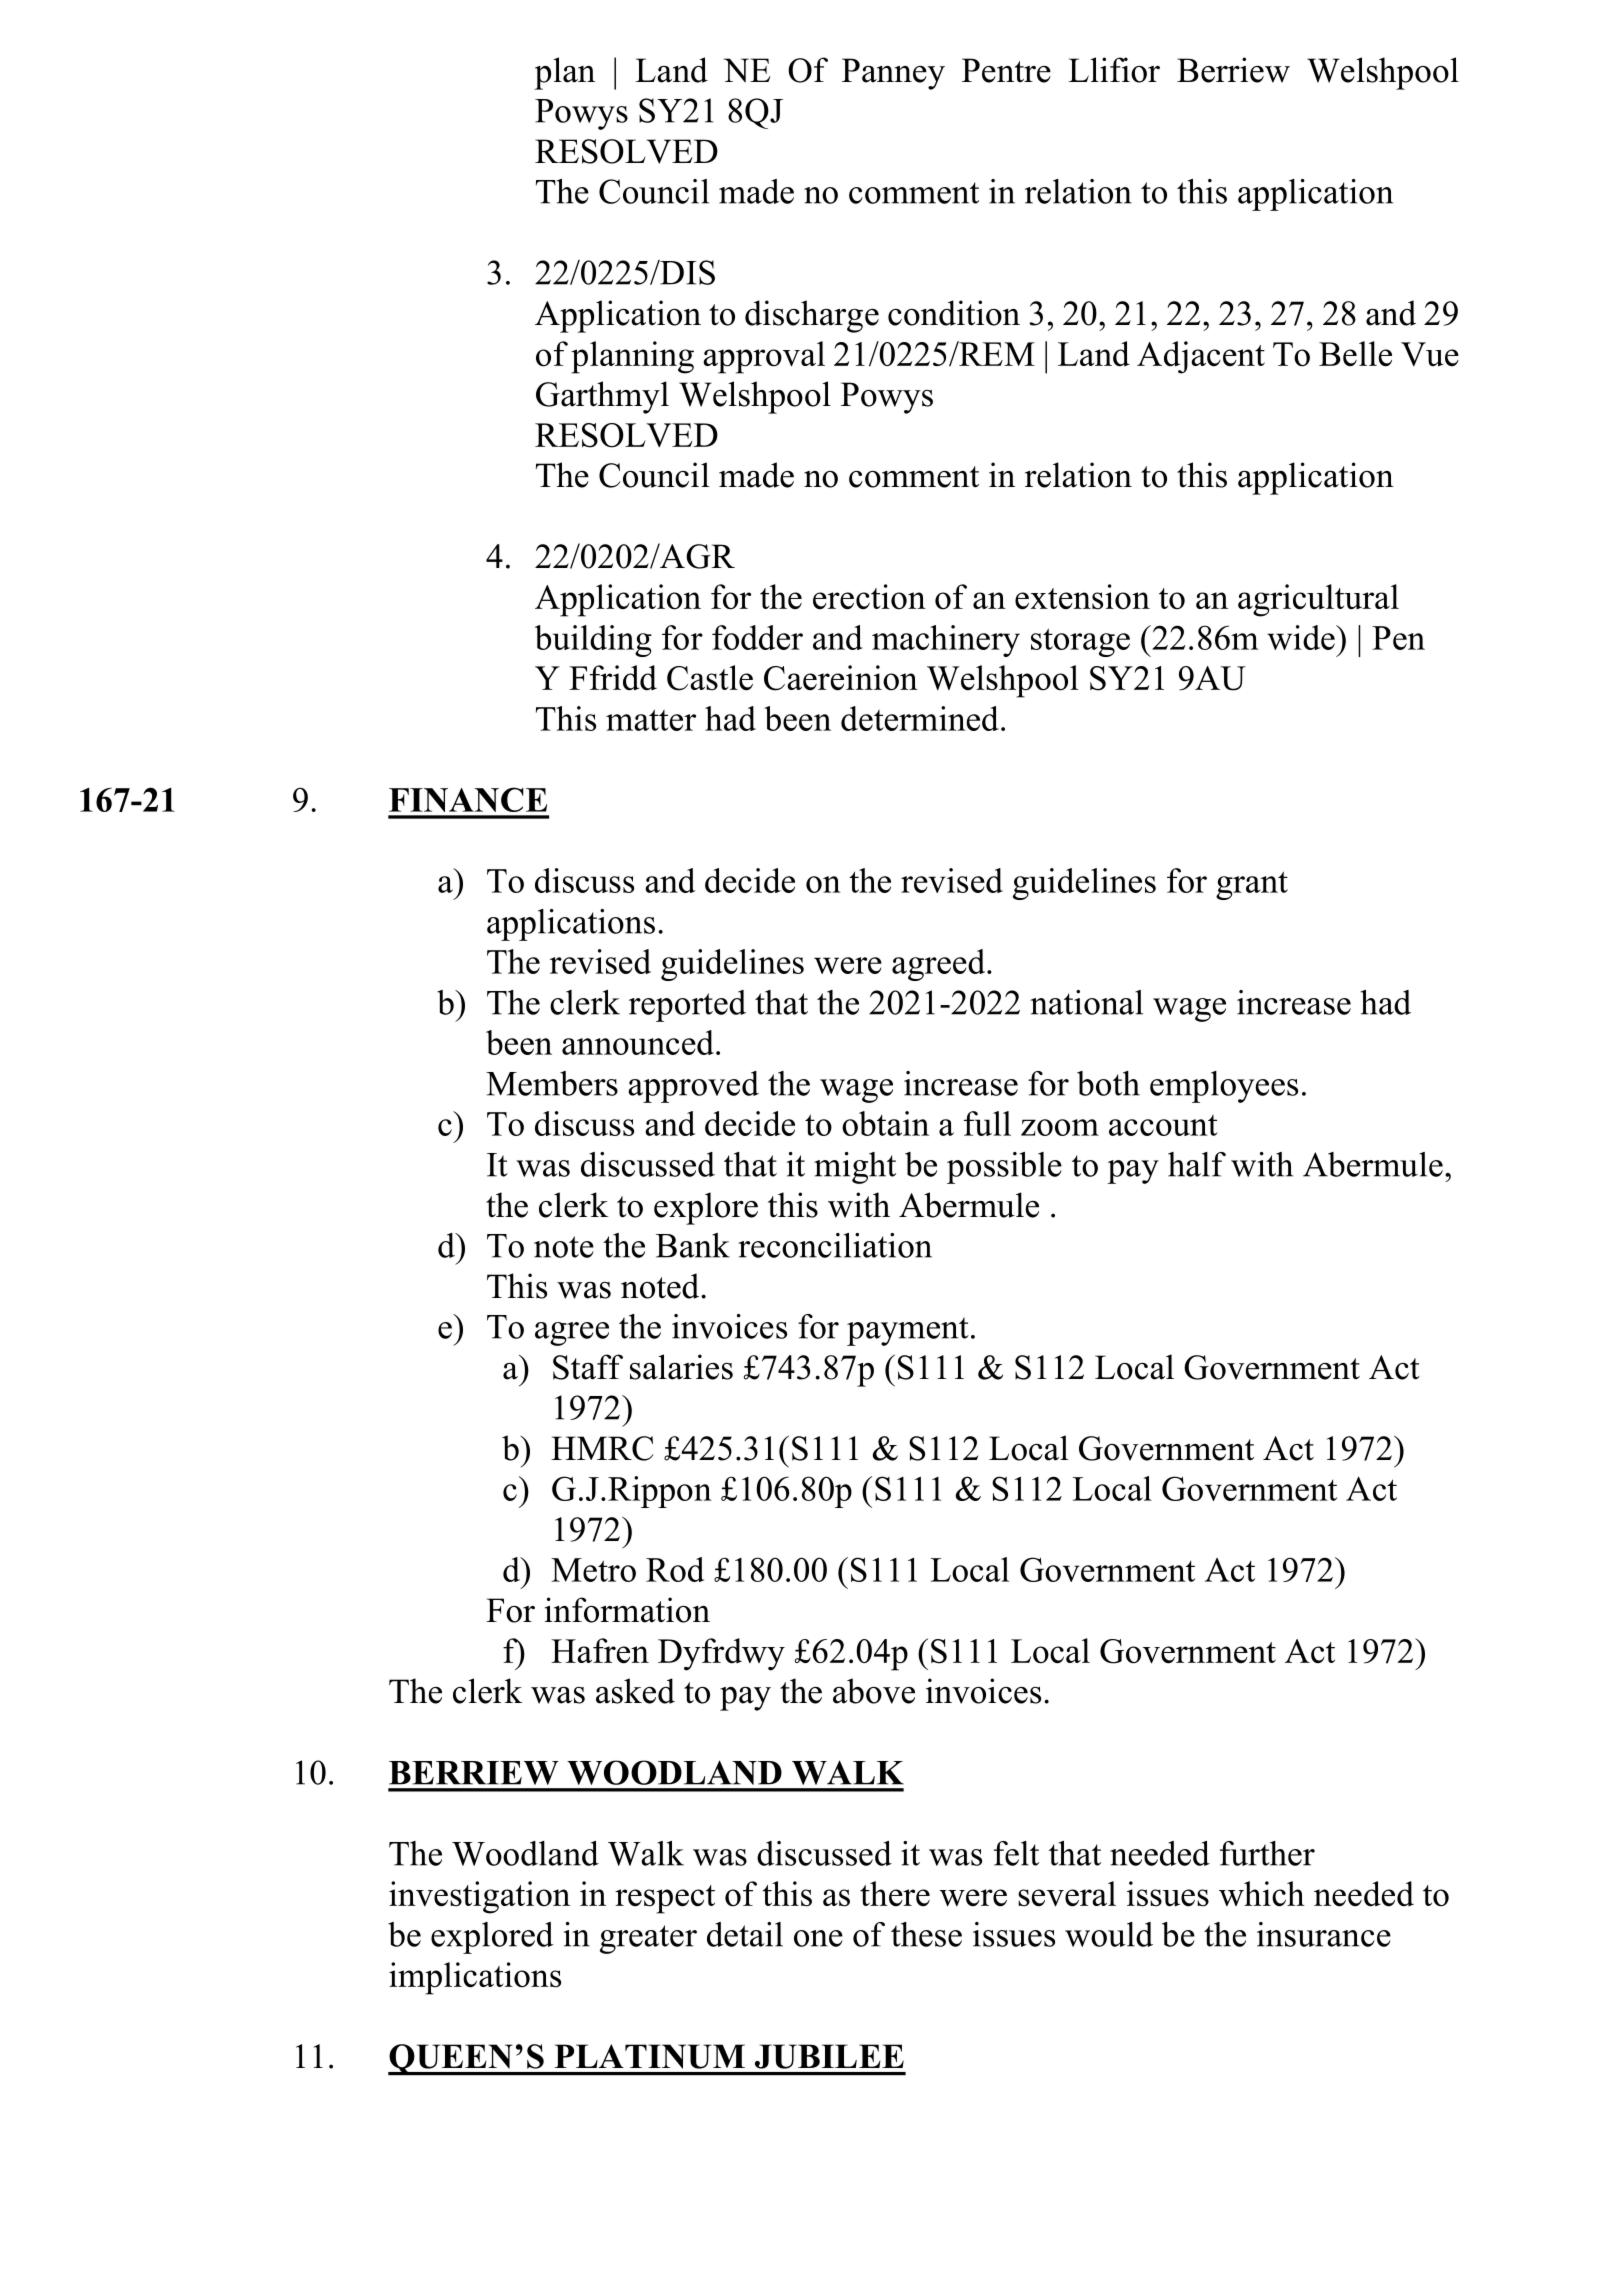 This image has width=1614, height=2283. I want to click on further, so click(1267, 1853).
